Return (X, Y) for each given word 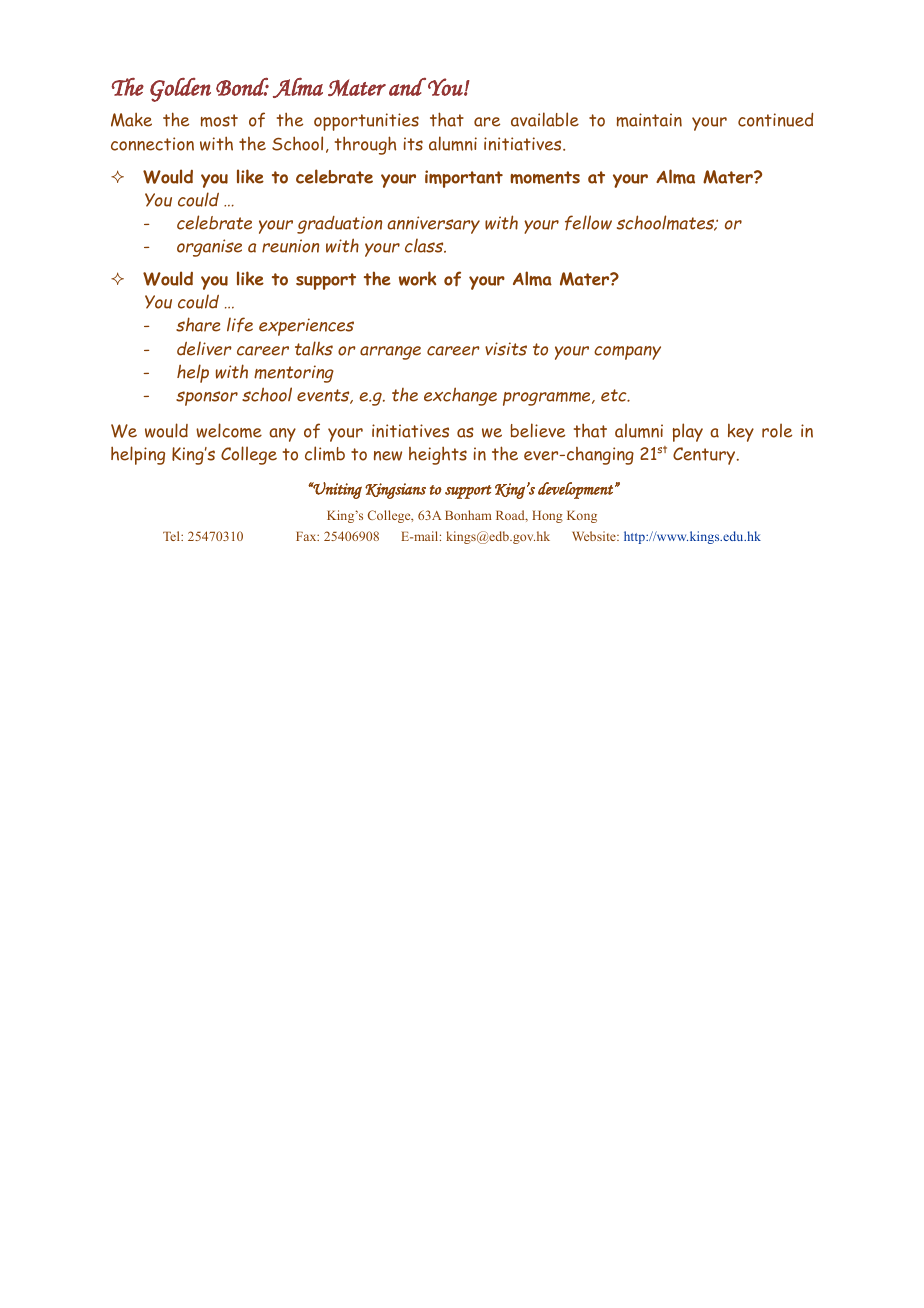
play (688, 432)
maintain (649, 120)
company (627, 353)
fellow (588, 222)
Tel (172, 536)
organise (209, 248)
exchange (460, 396)
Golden (180, 89)
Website (595, 536)
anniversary (433, 225)
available (545, 119)
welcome (229, 430)
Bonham (468, 515)
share (198, 324)
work (417, 278)
